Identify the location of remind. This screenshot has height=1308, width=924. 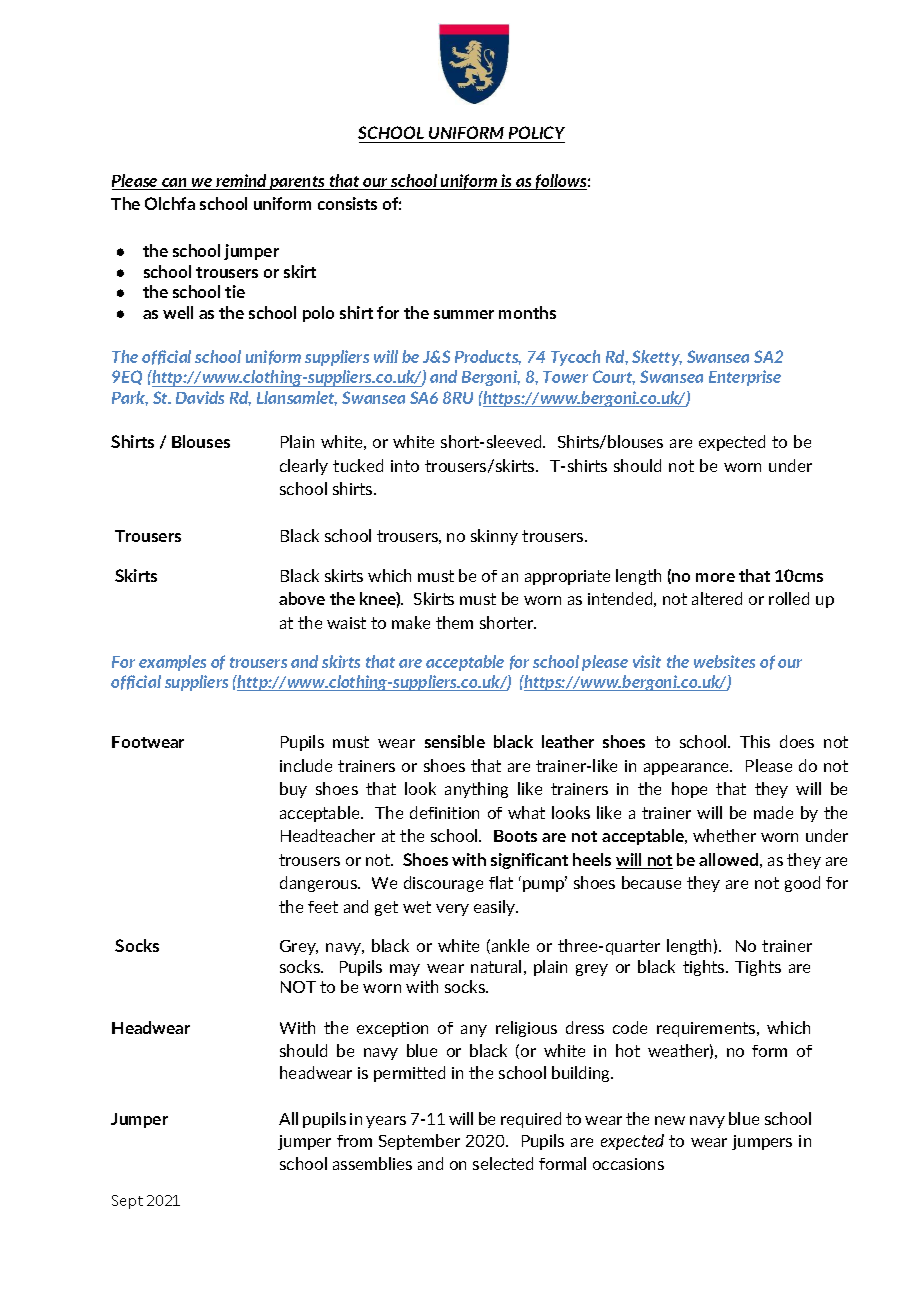
(241, 182).
